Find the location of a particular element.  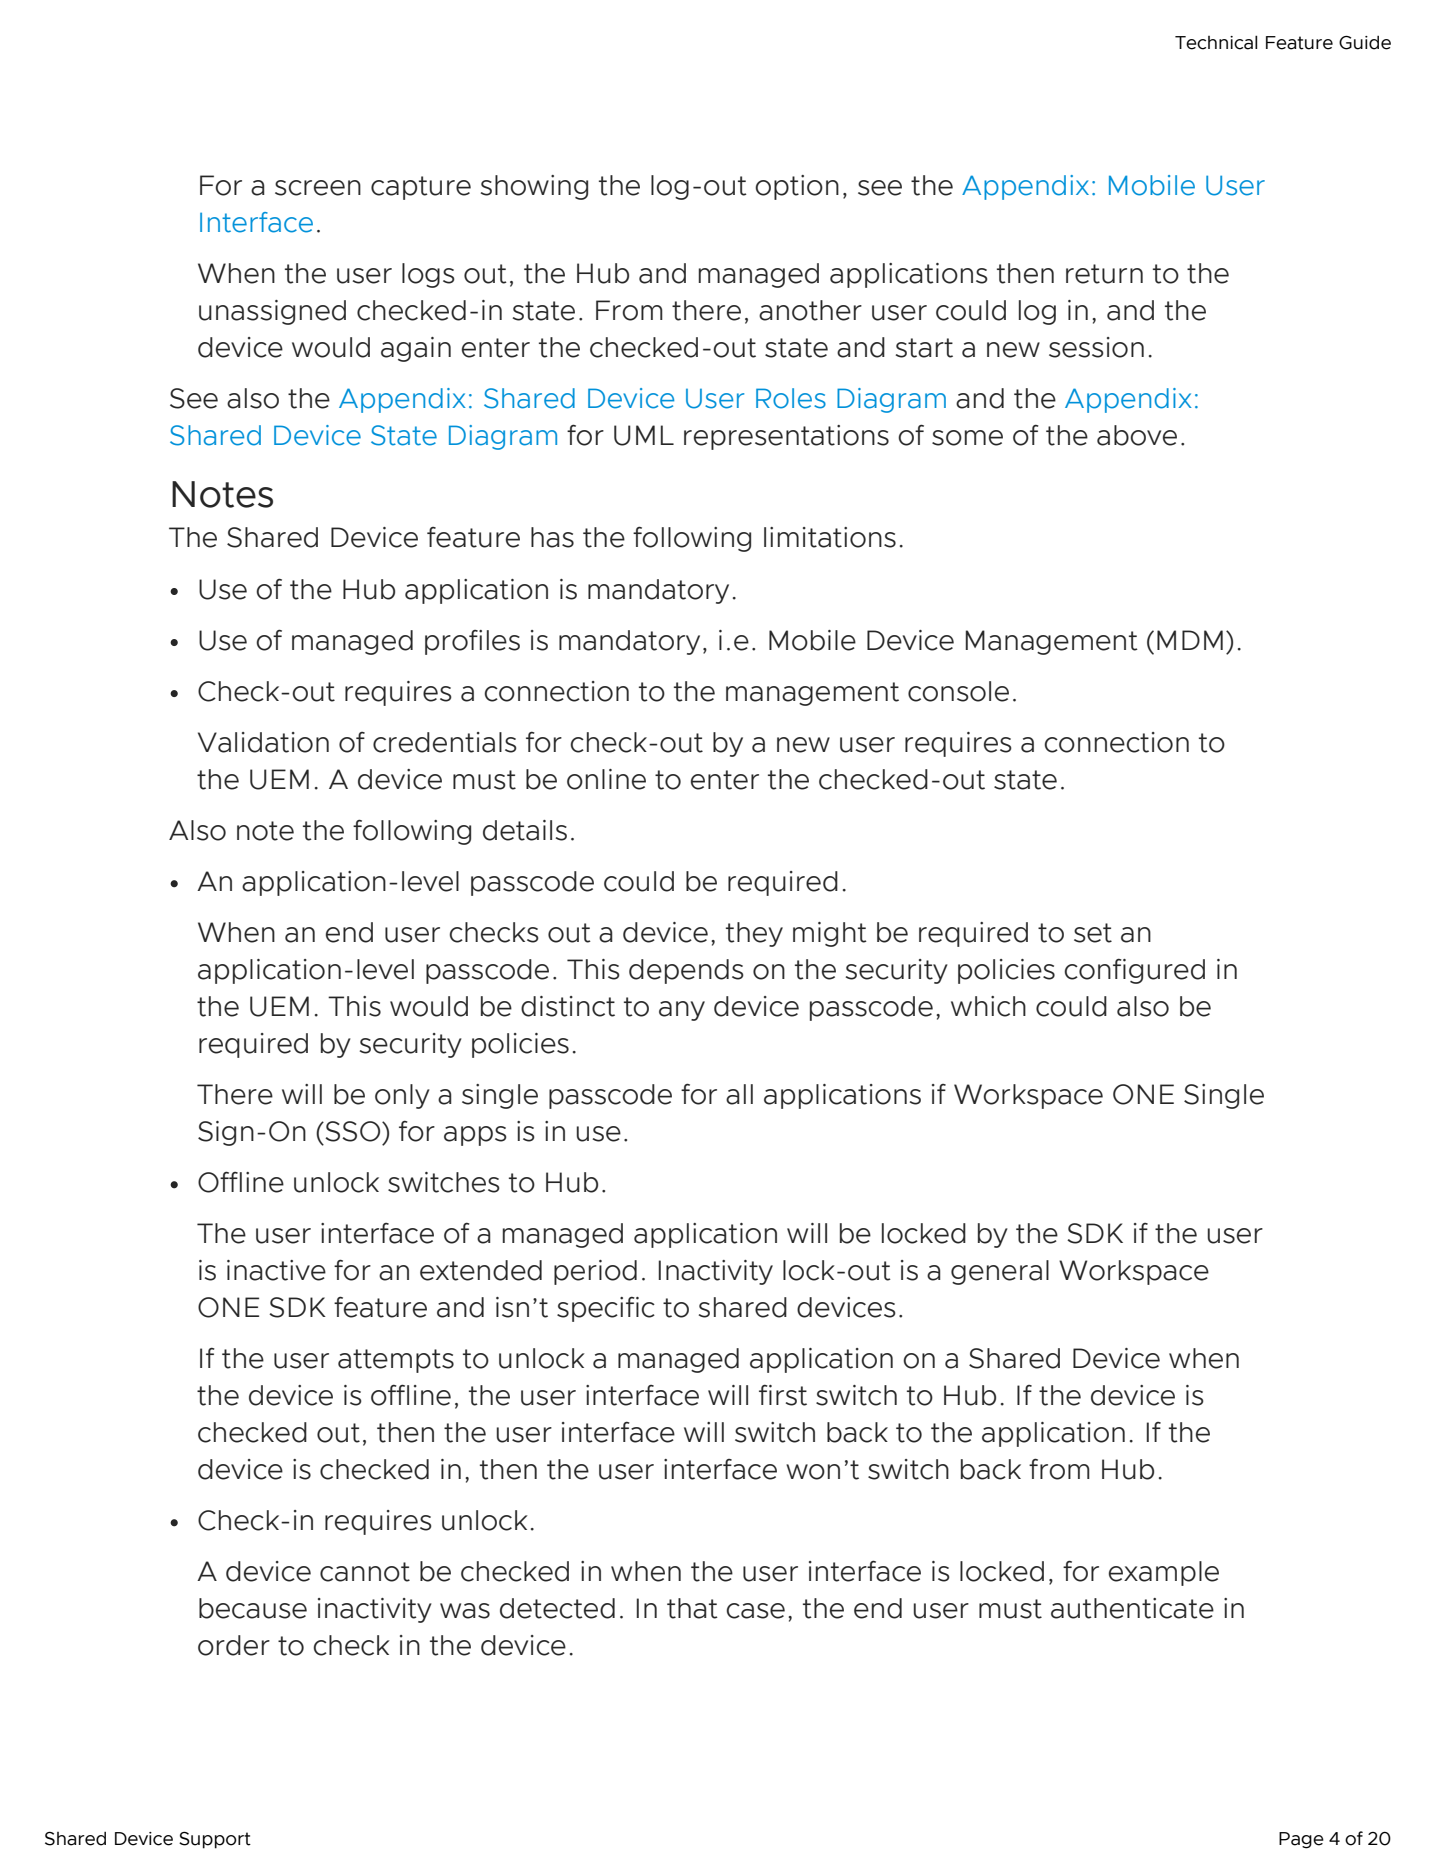

profiles is located at coordinates (472, 642).
